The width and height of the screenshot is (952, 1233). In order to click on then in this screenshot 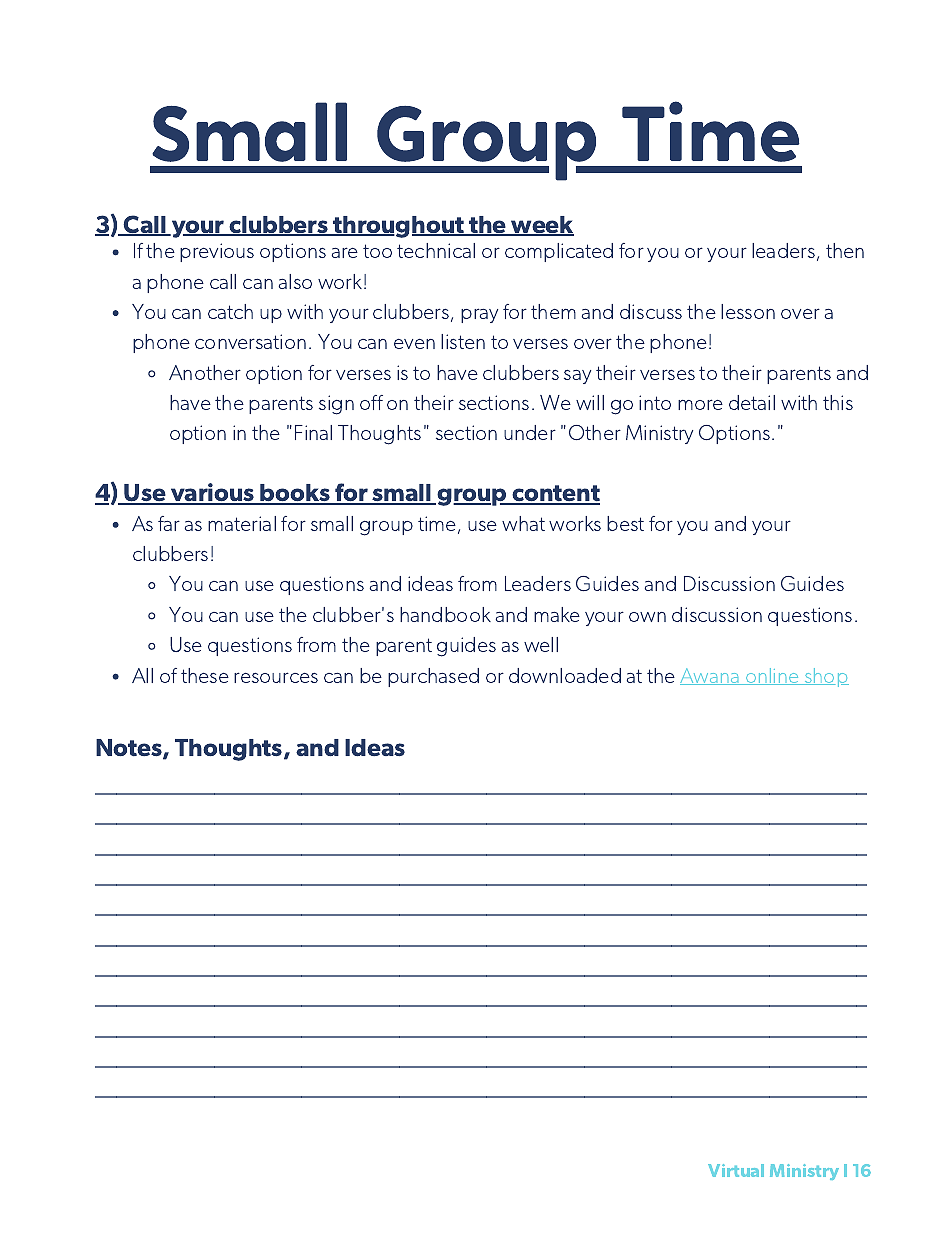, I will do `click(845, 250)`.
